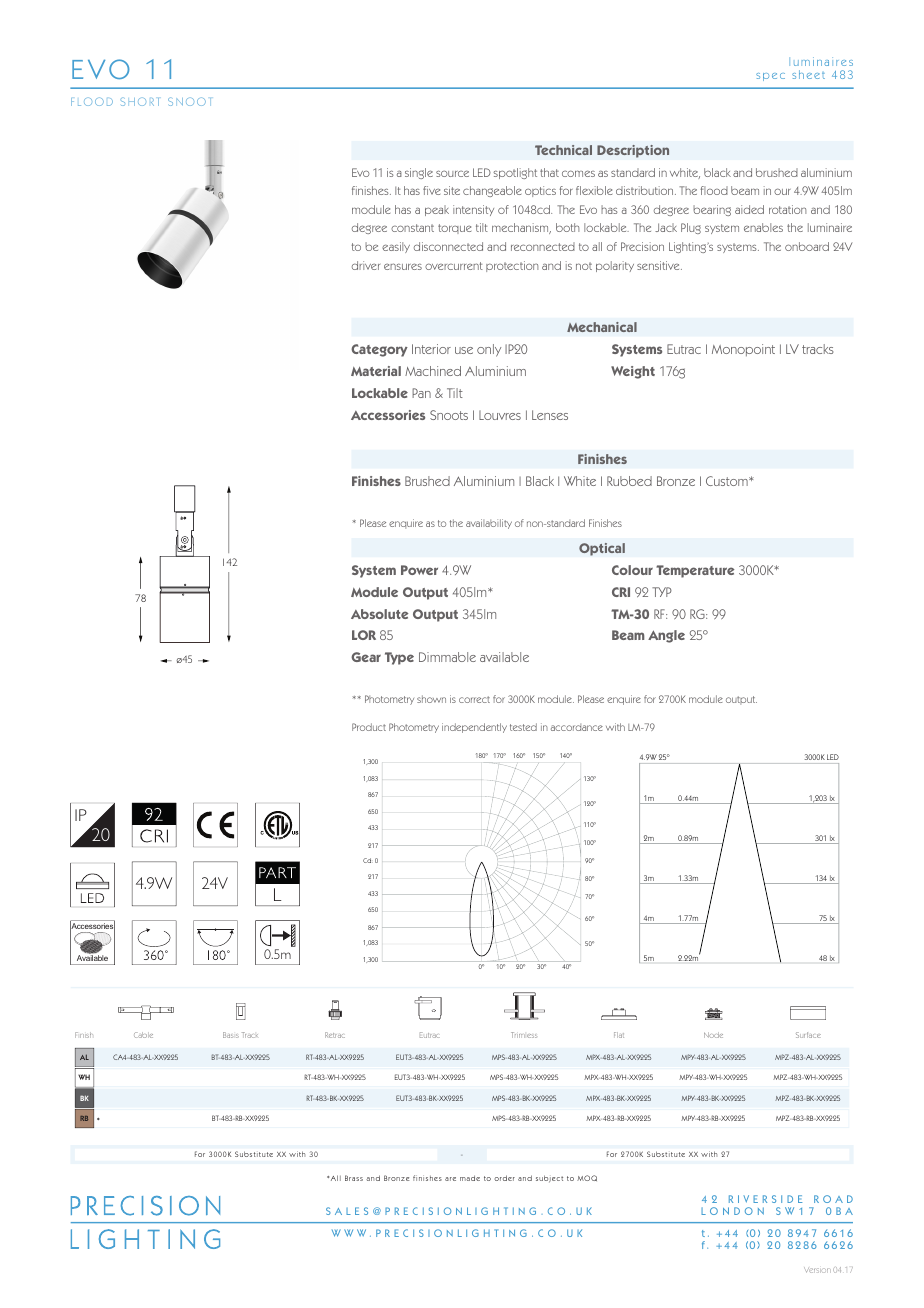 This screenshot has width=924, height=1308. What do you see at coordinates (666, 636) in the screenshot?
I see `Angle` at bounding box center [666, 636].
